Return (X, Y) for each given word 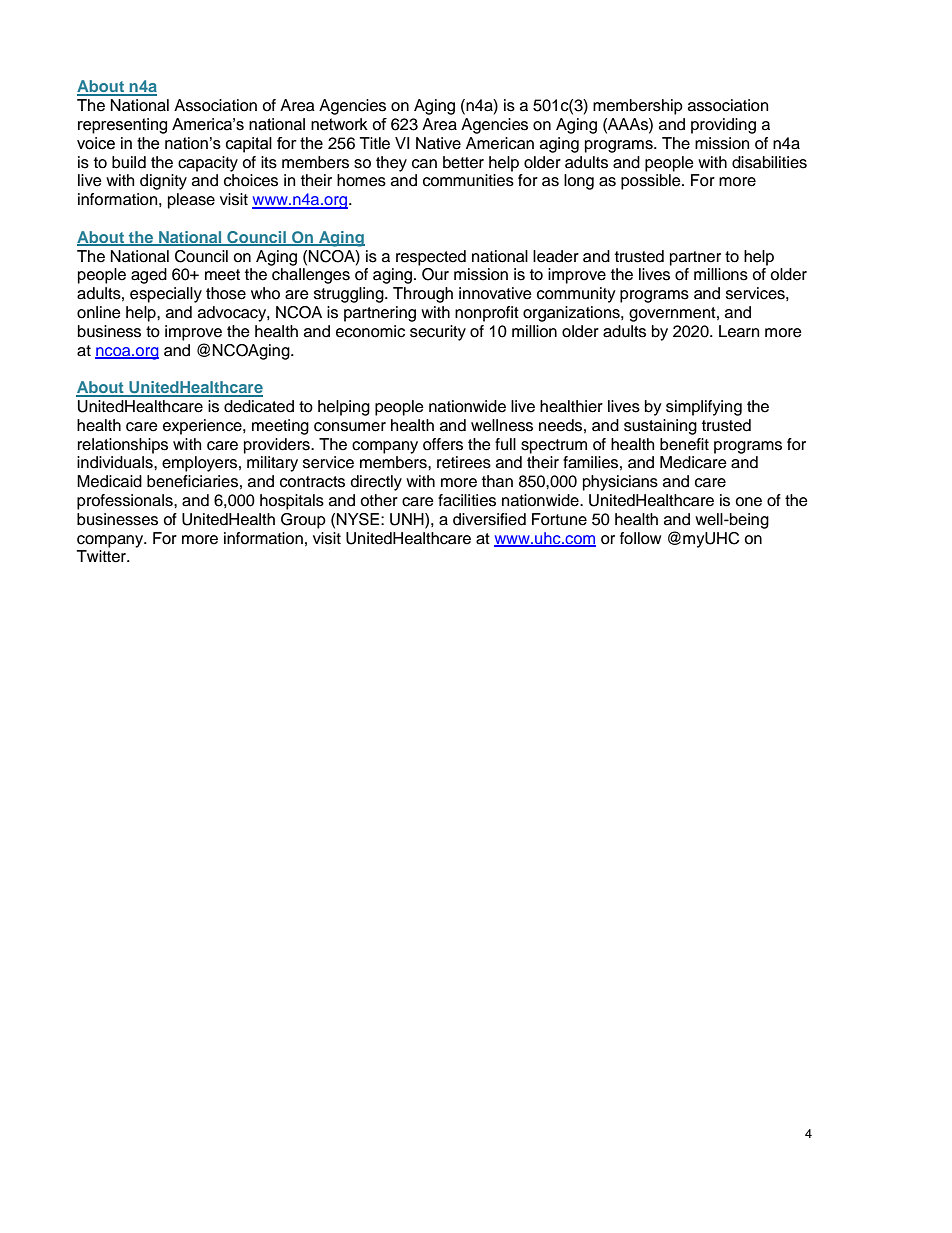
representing (122, 126)
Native (438, 143)
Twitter (102, 556)
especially (166, 295)
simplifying (704, 408)
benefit (684, 444)
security (438, 333)
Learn (739, 331)
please (191, 201)
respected (431, 258)
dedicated (259, 406)
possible (652, 182)
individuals (116, 462)
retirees (464, 462)
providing (723, 126)
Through (423, 295)
